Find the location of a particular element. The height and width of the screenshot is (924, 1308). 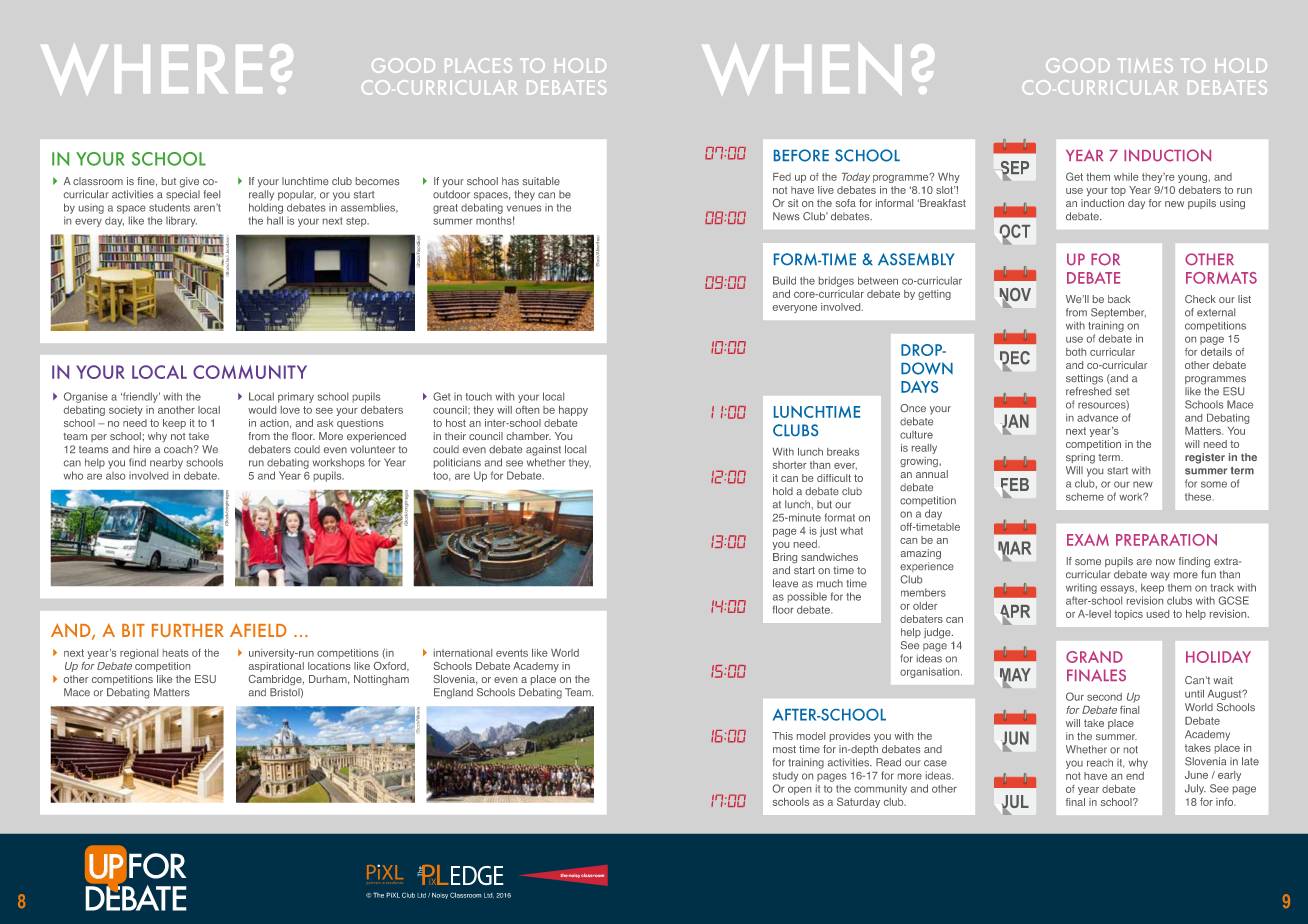

Fed is located at coordinates (782, 177).
